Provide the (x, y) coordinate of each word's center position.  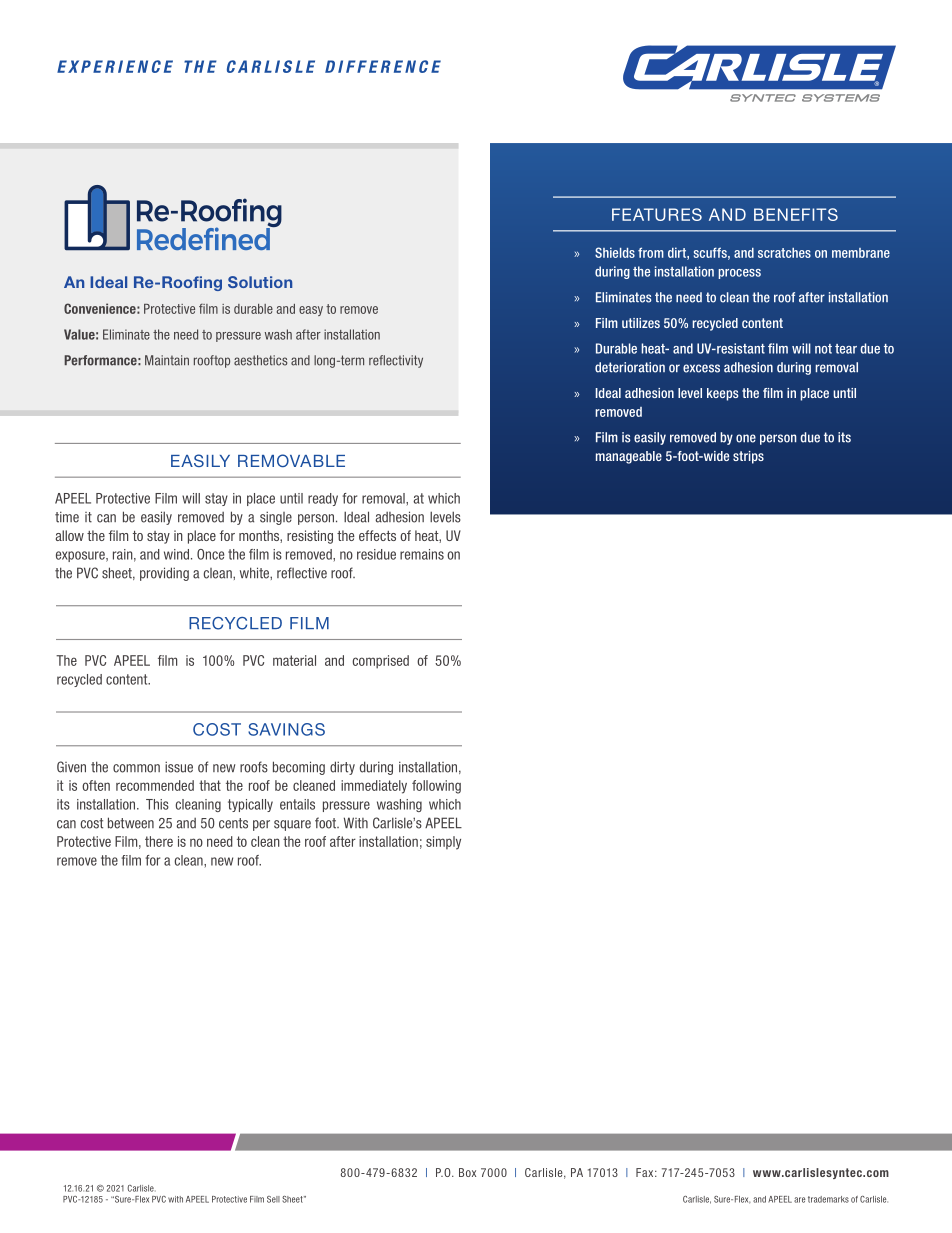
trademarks (828, 1199)
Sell (273, 1199)
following (436, 787)
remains (422, 554)
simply (443, 843)
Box (467, 1172)
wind (178, 554)
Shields (615, 252)
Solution (260, 282)
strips (748, 457)
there (159, 841)
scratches (784, 253)
